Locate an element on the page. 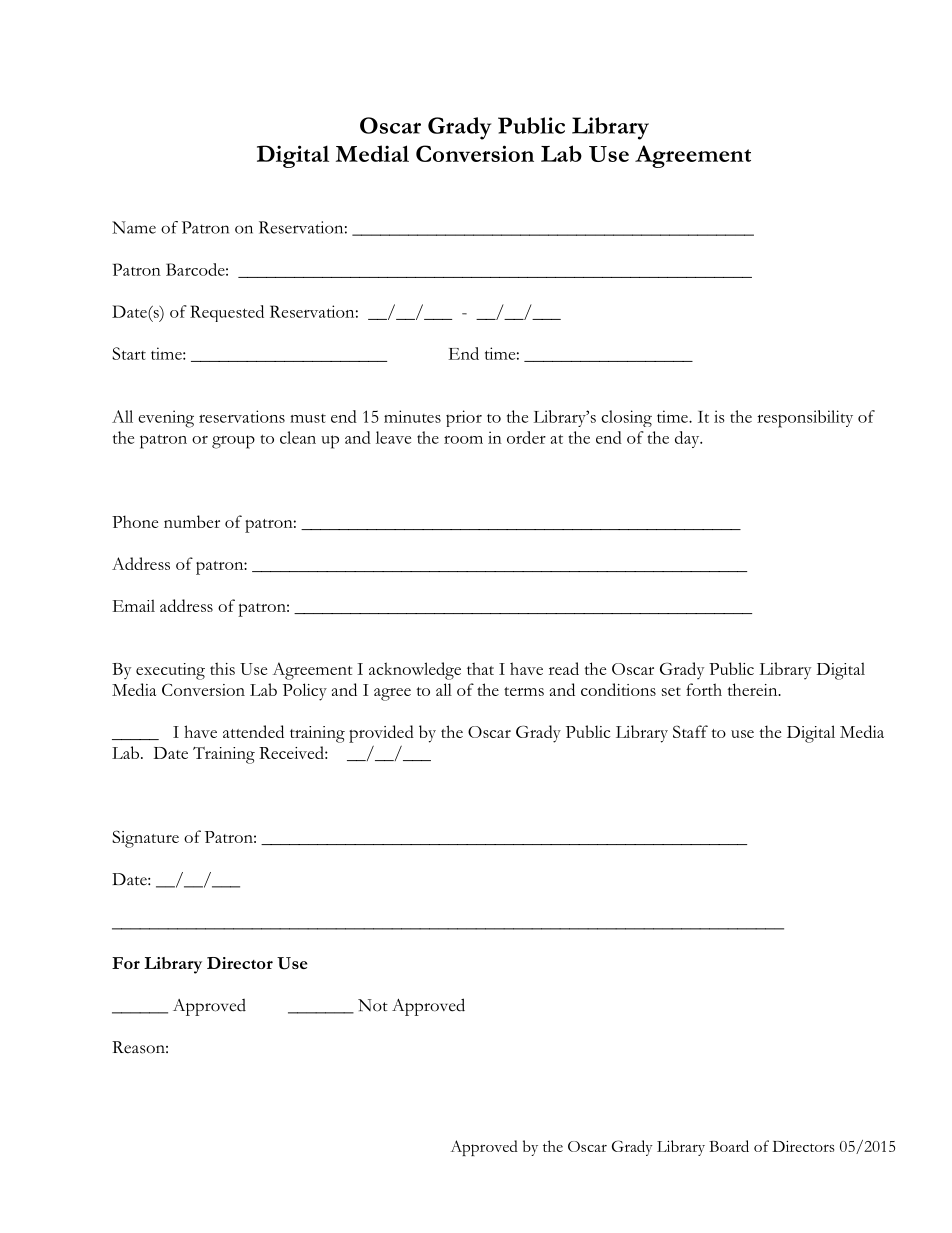 Image resolution: width=952 pixels, height=1233 pixels. Not is located at coordinates (373, 1005).
